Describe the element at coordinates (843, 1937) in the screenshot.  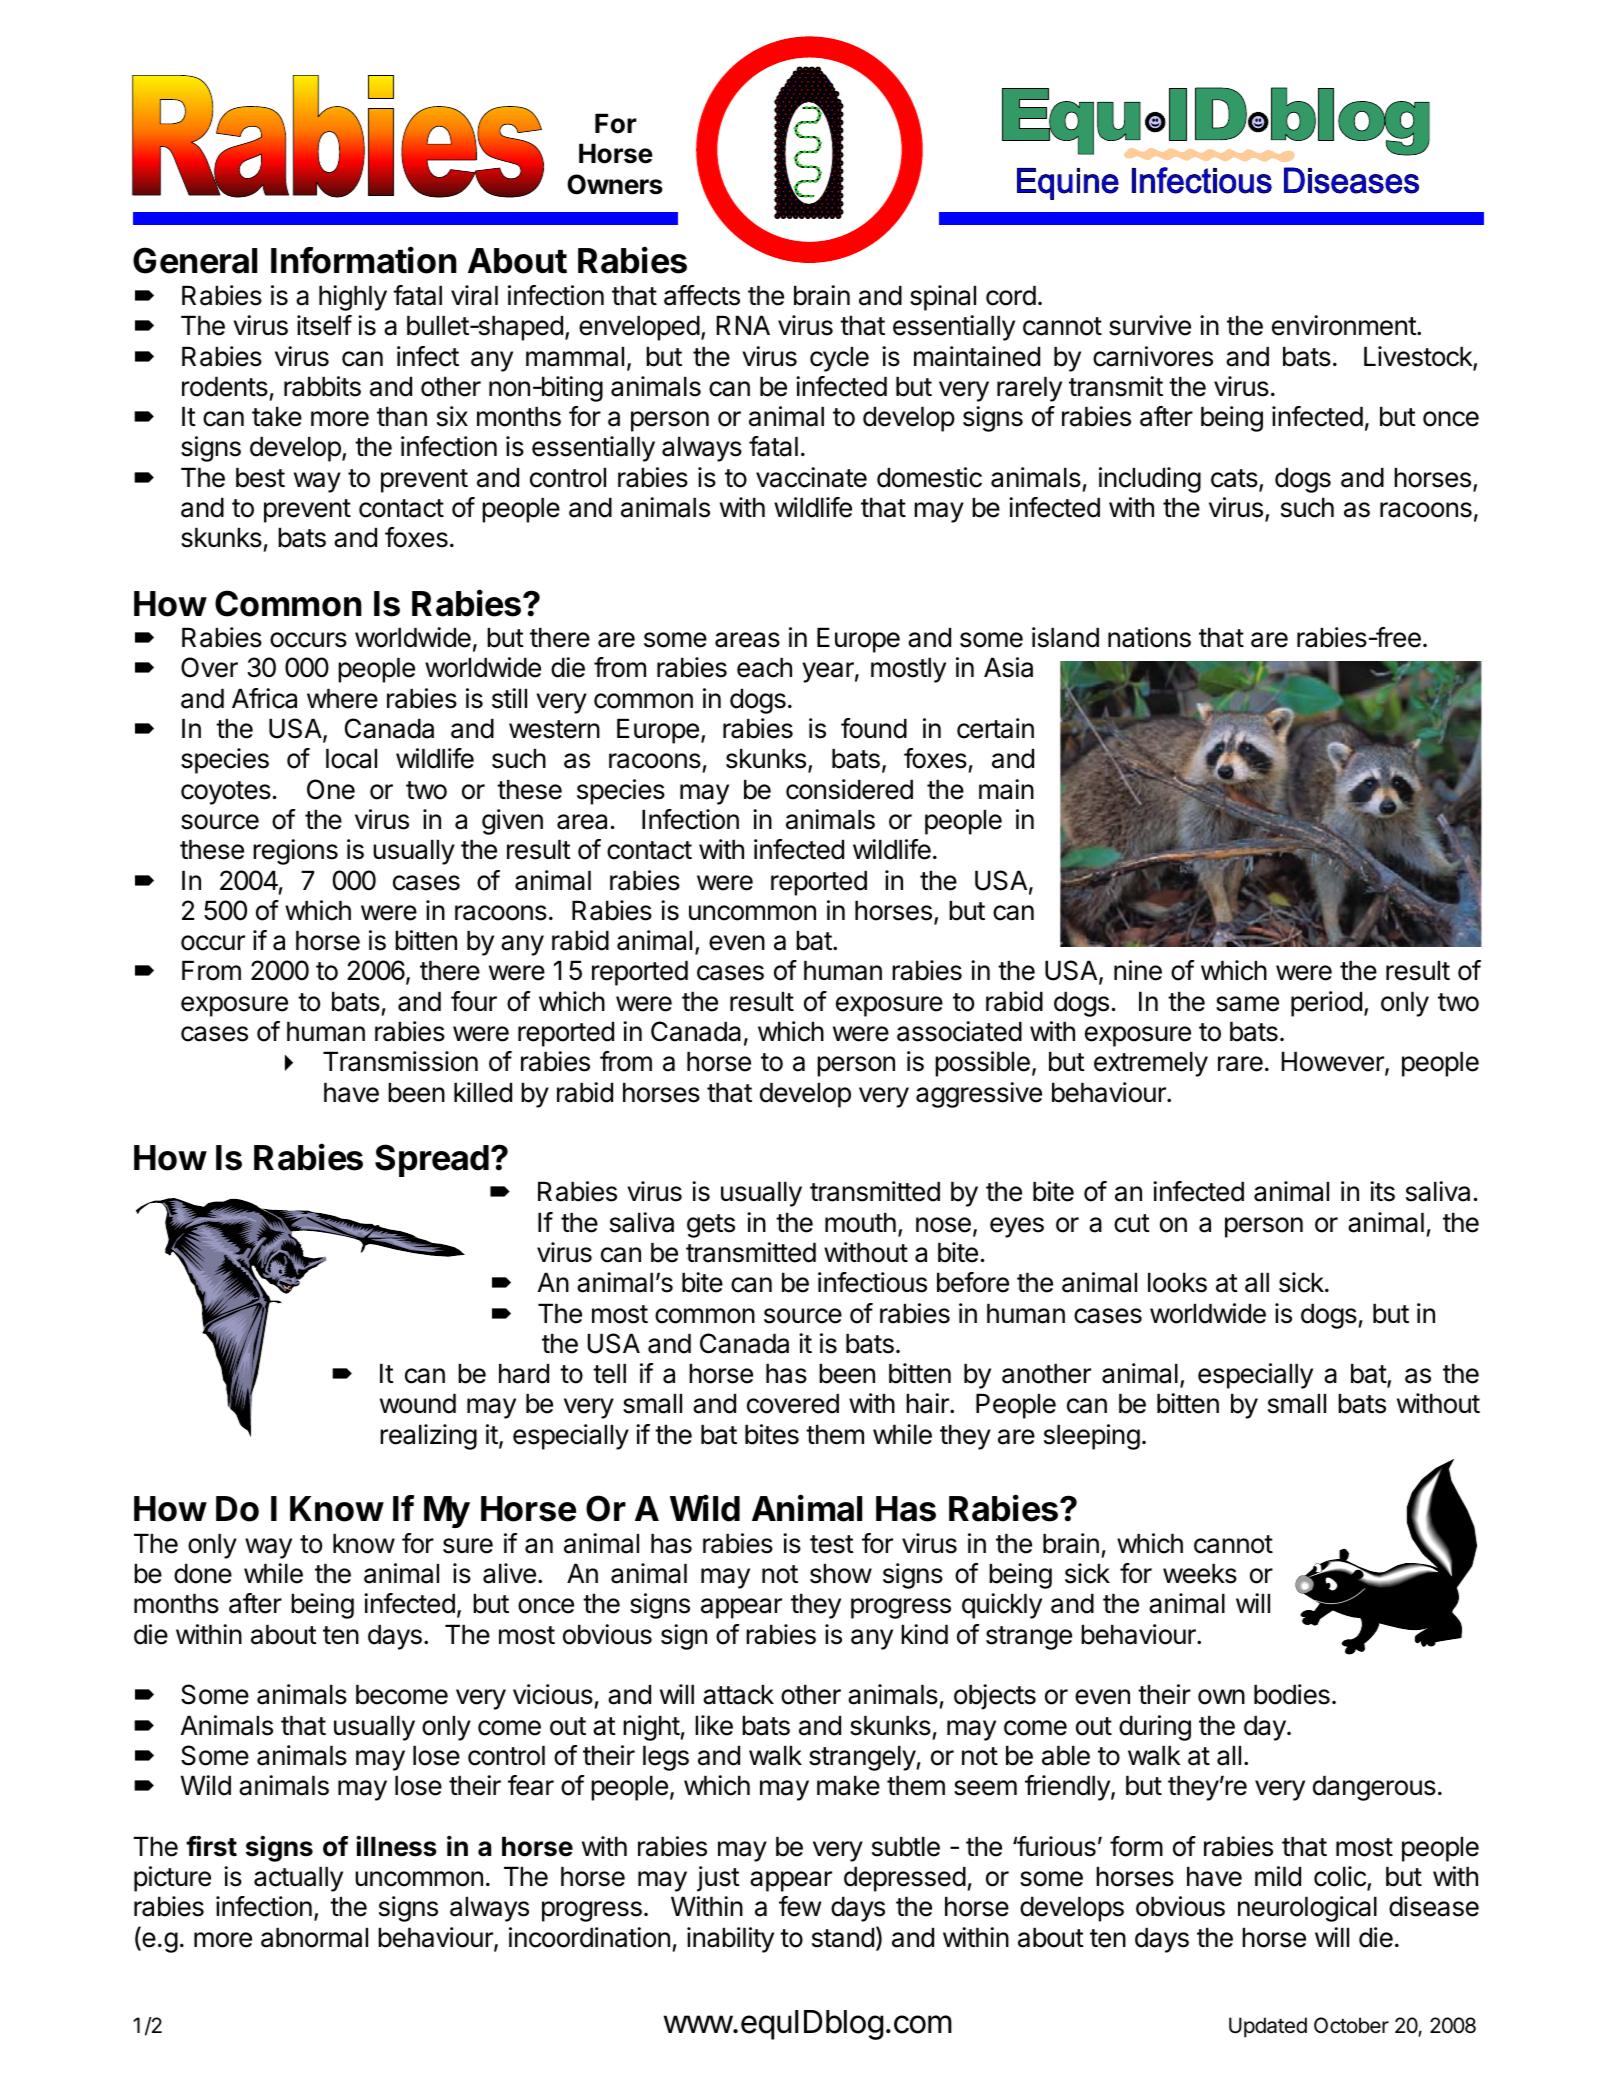
I see `stand` at that location.
